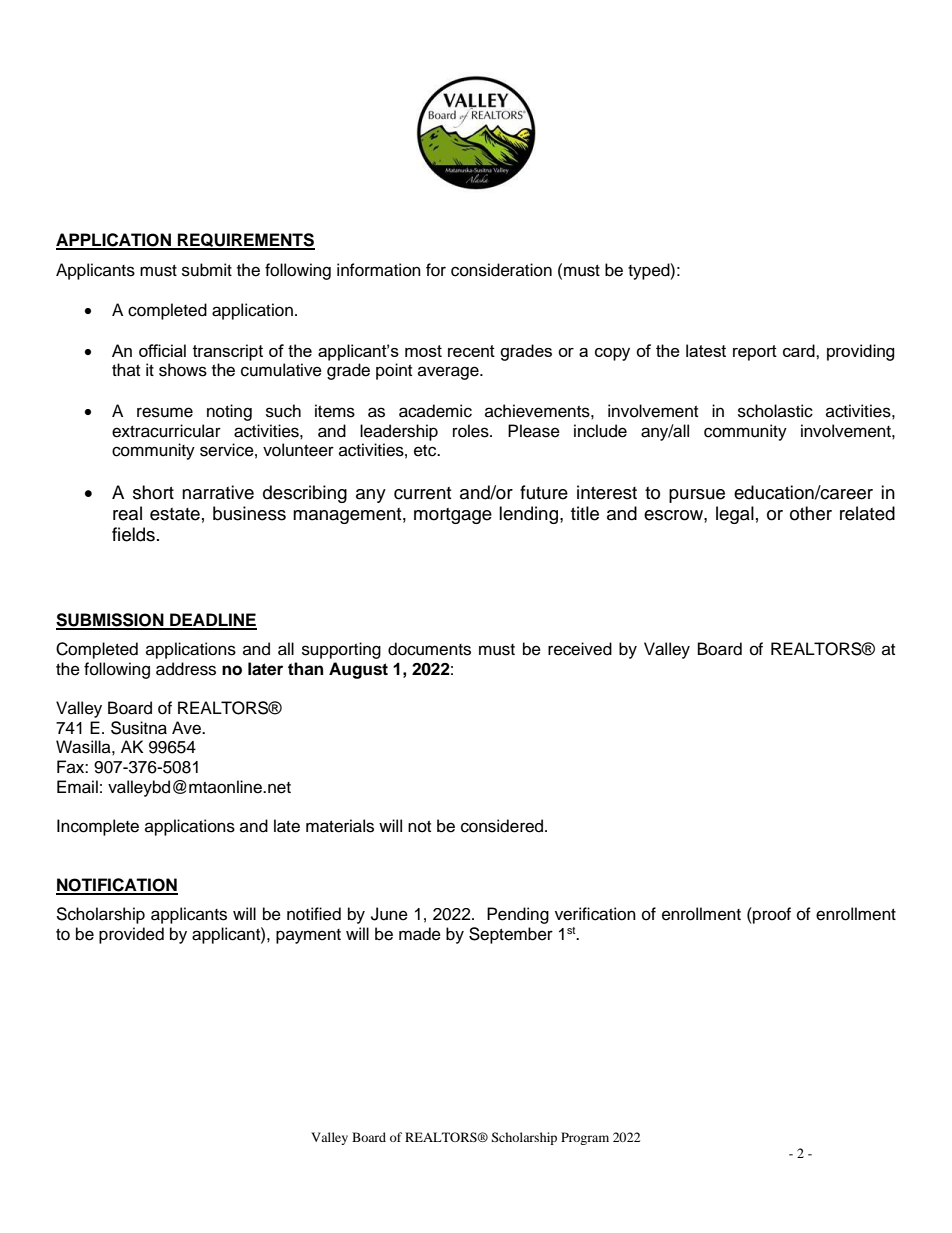 This screenshot has height=1233, width=952. Describe the element at coordinates (207, 270) in the screenshot. I see `submit` at that location.
